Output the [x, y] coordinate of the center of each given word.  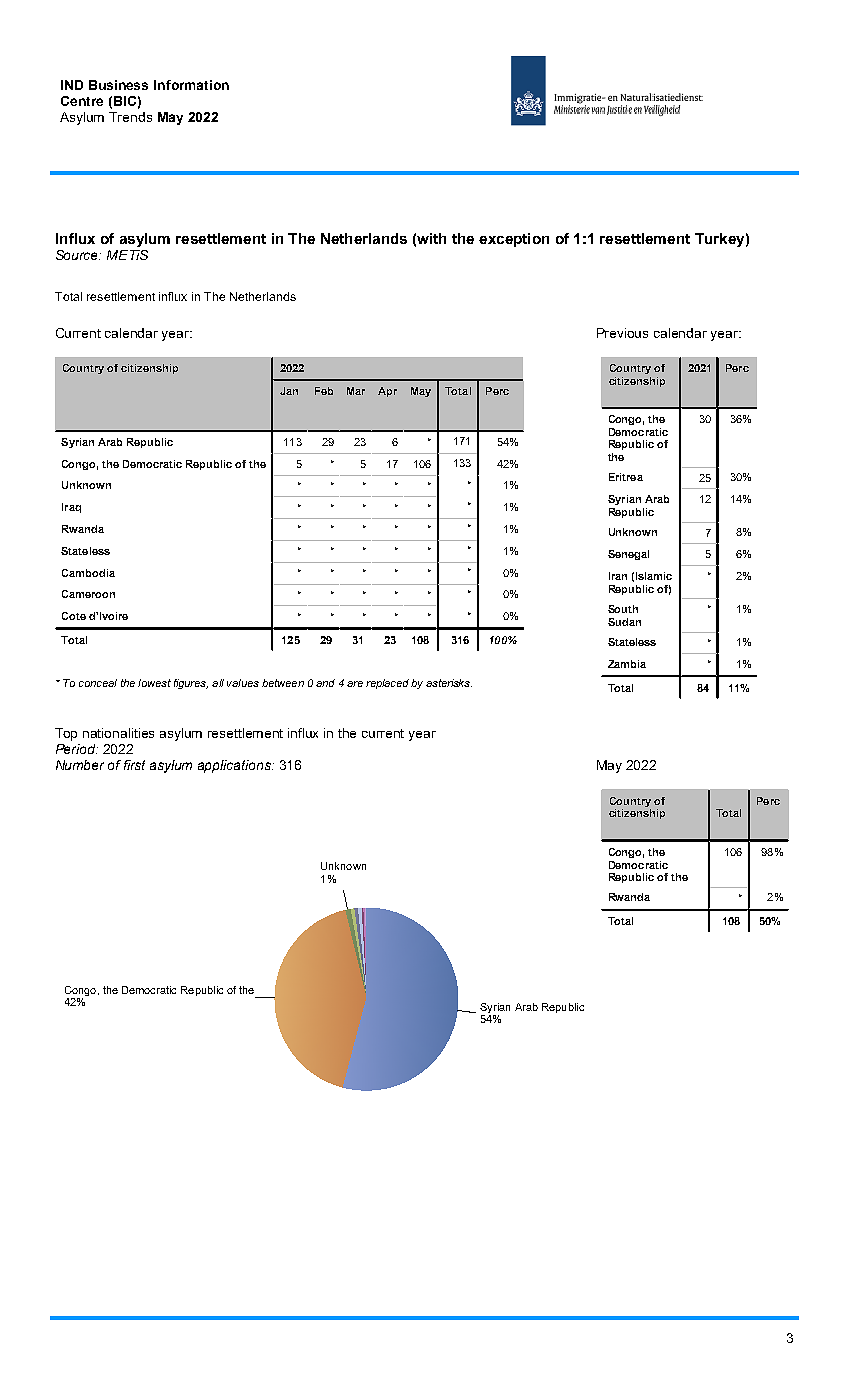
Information [191, 85]
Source [78, 255]
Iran [618, 576]
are [355, 684]
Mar [356, 391]
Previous [622, 333]
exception [514, 240]
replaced [387, 684]
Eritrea [626, 477]
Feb [324, 391]
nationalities [118, 733]
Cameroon [88, 594]
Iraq [71, 508]
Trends [130, 117]
